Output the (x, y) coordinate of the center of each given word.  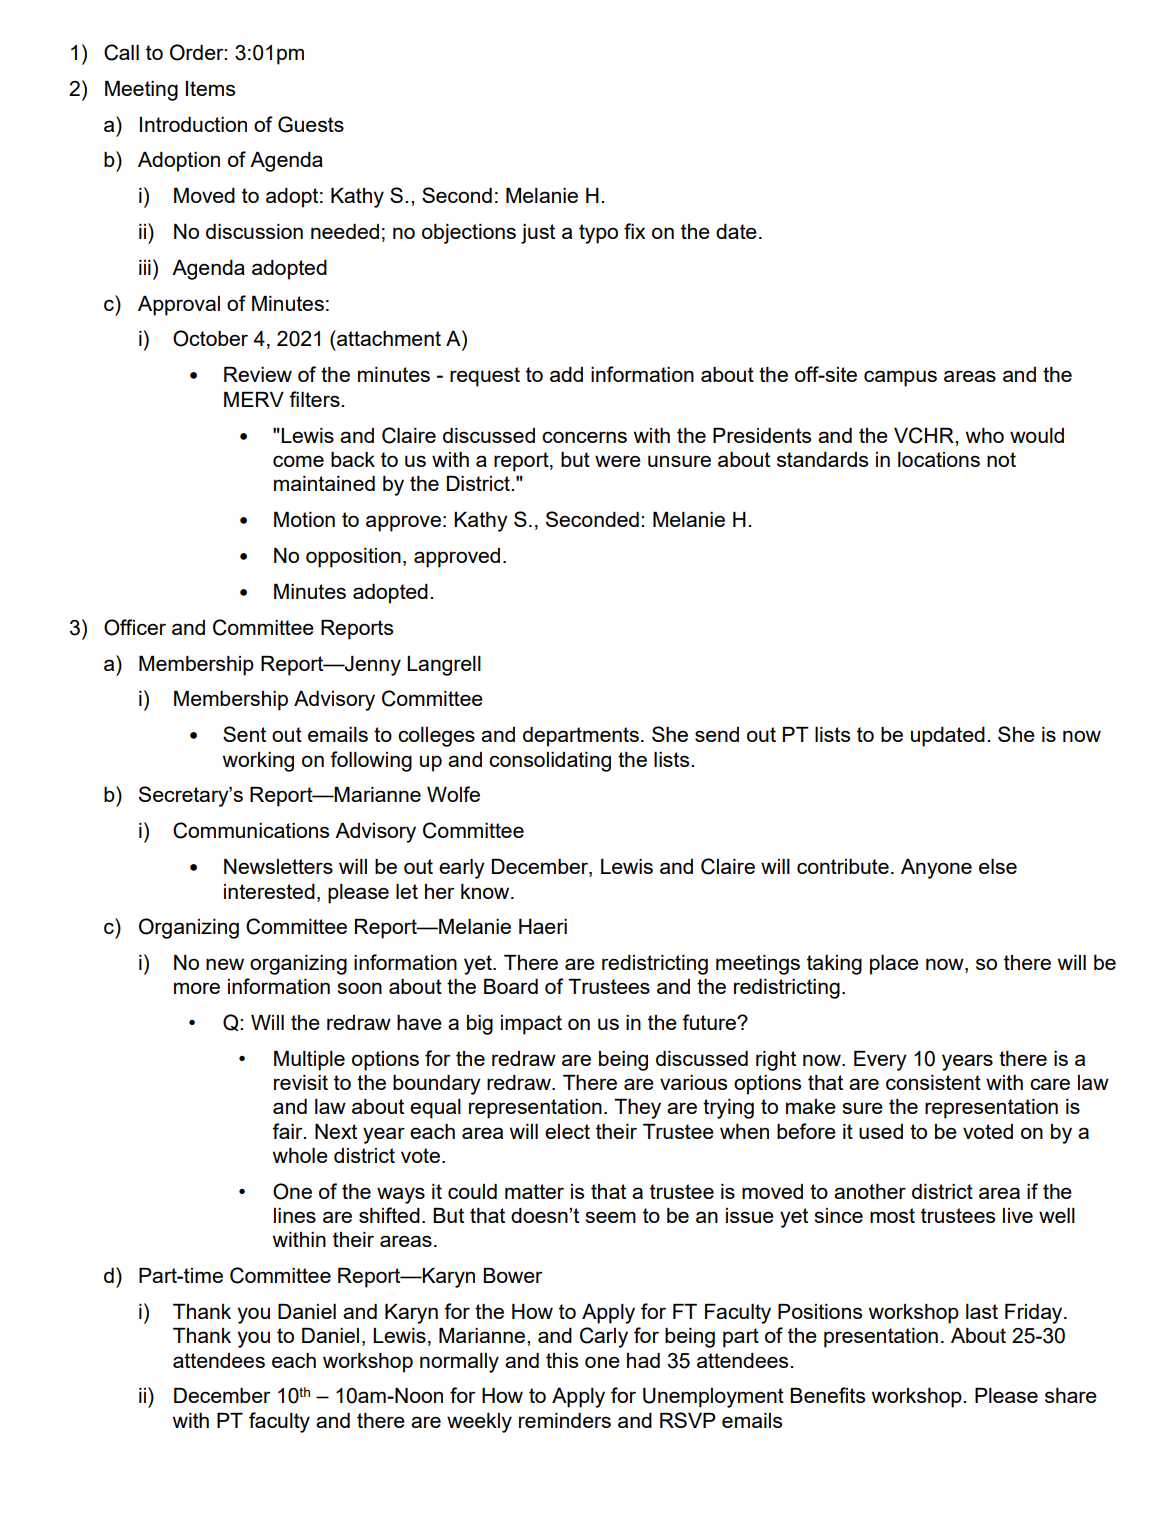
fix (635, 231)
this (562, 1360)
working (258, 762)
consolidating (550, 762)
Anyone (936, 869)
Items (210, 88)
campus (900, 378)
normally (459, 1363)
